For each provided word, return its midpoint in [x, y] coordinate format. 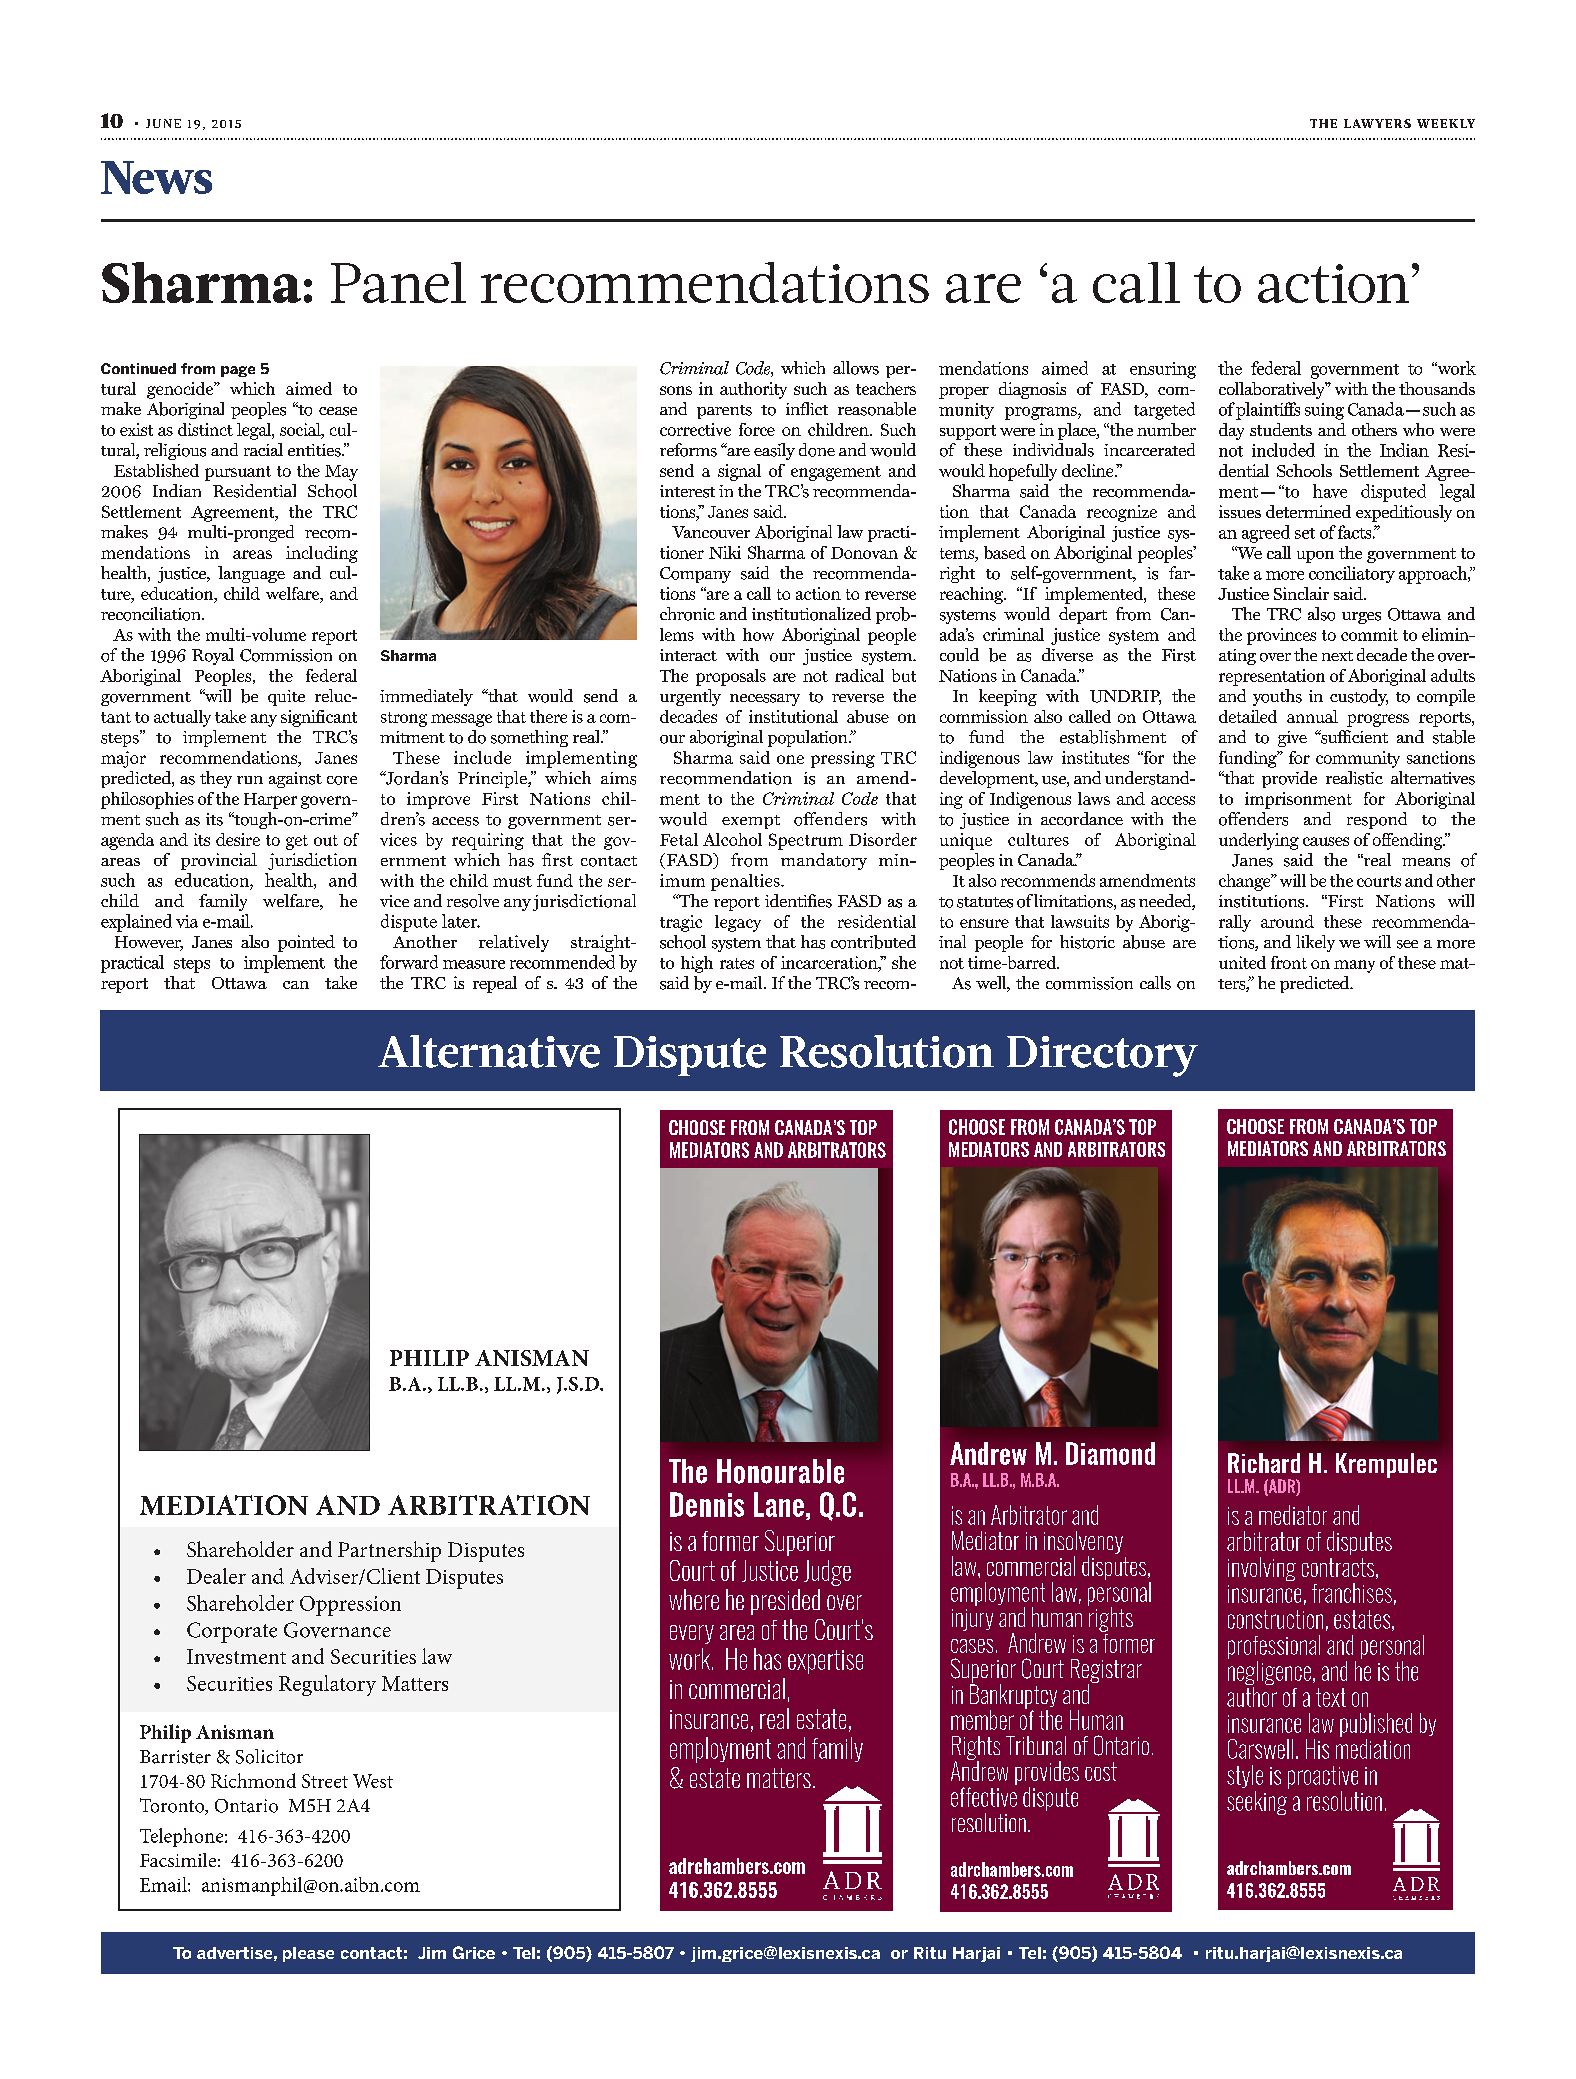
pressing [843, 759]
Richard [1264, 1463]
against [295, 780]
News [156, 177]
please [308, 1954]
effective [984, 1797]
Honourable [780, 1471]
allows [856, 368]
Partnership [389, 1551]
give [1292, 739]
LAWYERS [1377, 123]
